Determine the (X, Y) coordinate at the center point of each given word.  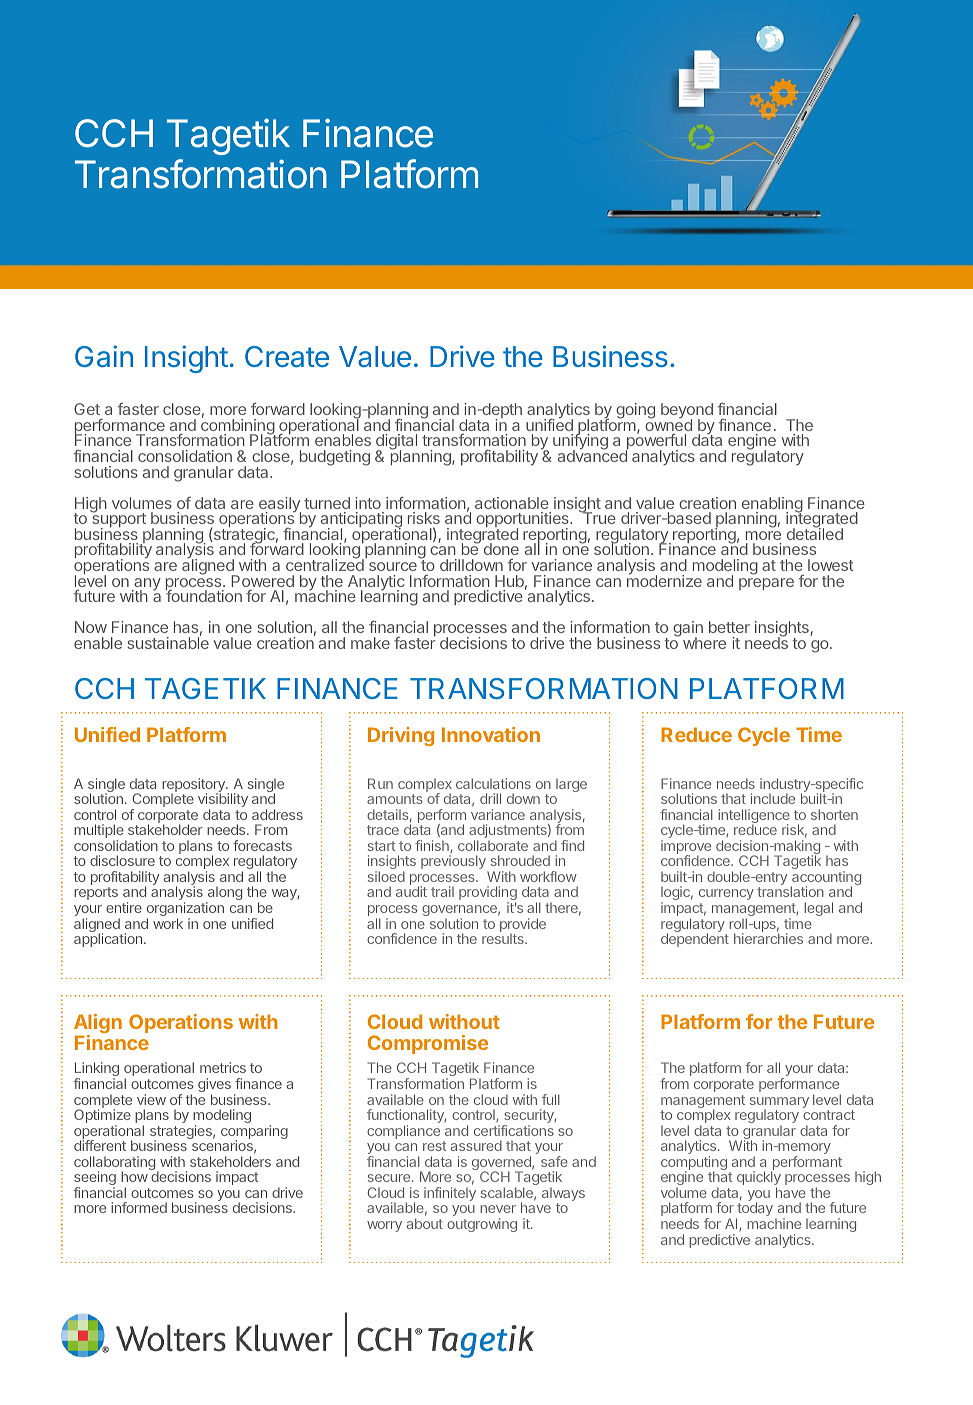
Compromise (428, 1044)
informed (139, 1207)
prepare (766, 584)
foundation (204, 595)
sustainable (168, 642)
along (224, 895)
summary (779, 1104)
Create (287, 357)
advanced (593, 455)
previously (454, 863)
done (501, 549)
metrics (223, 1067)
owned (668, 424)
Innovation (491, 734)
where (703, 642)
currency (726, 896)
